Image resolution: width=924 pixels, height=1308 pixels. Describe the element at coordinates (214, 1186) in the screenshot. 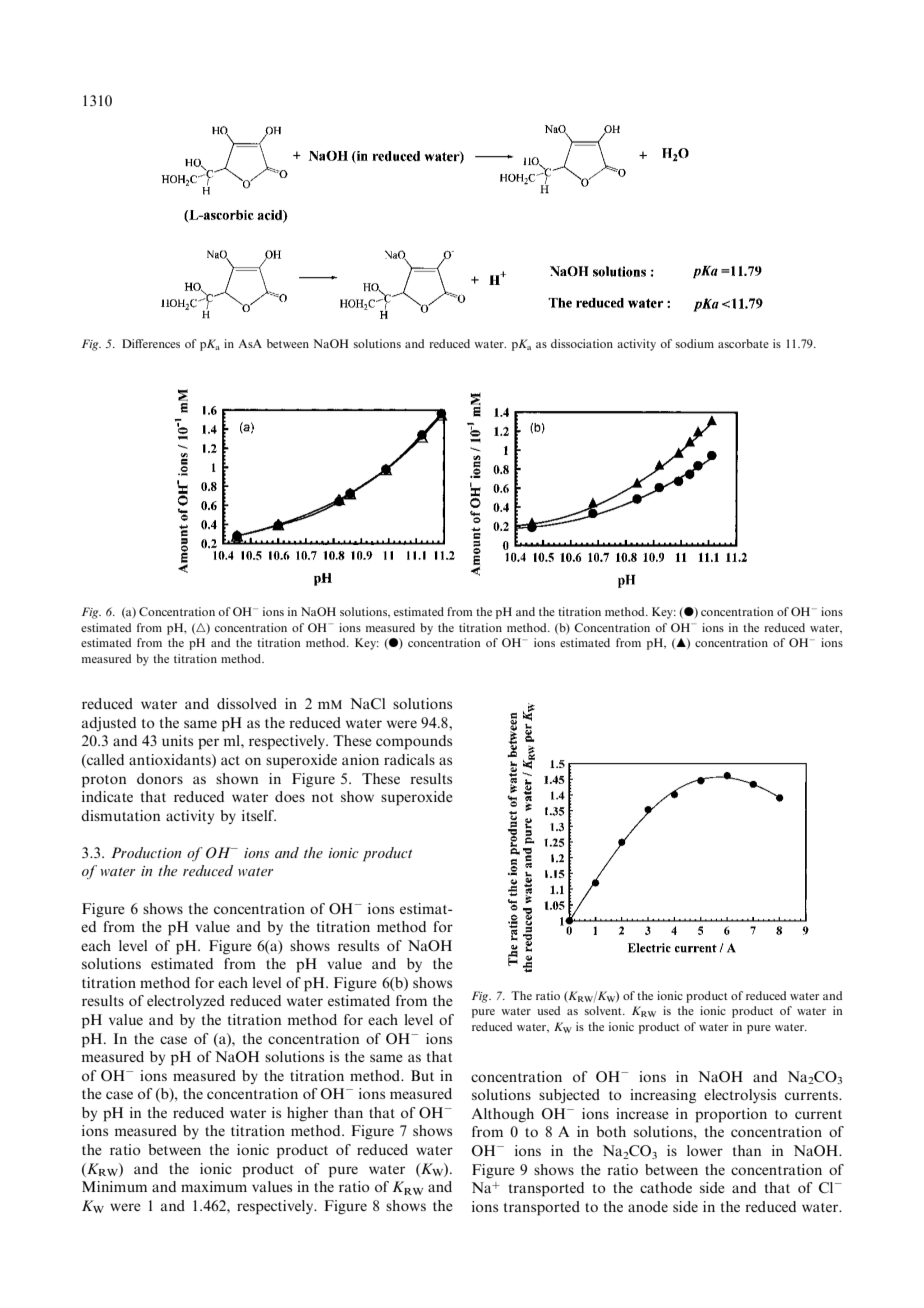

I see `maximum` at that location.
